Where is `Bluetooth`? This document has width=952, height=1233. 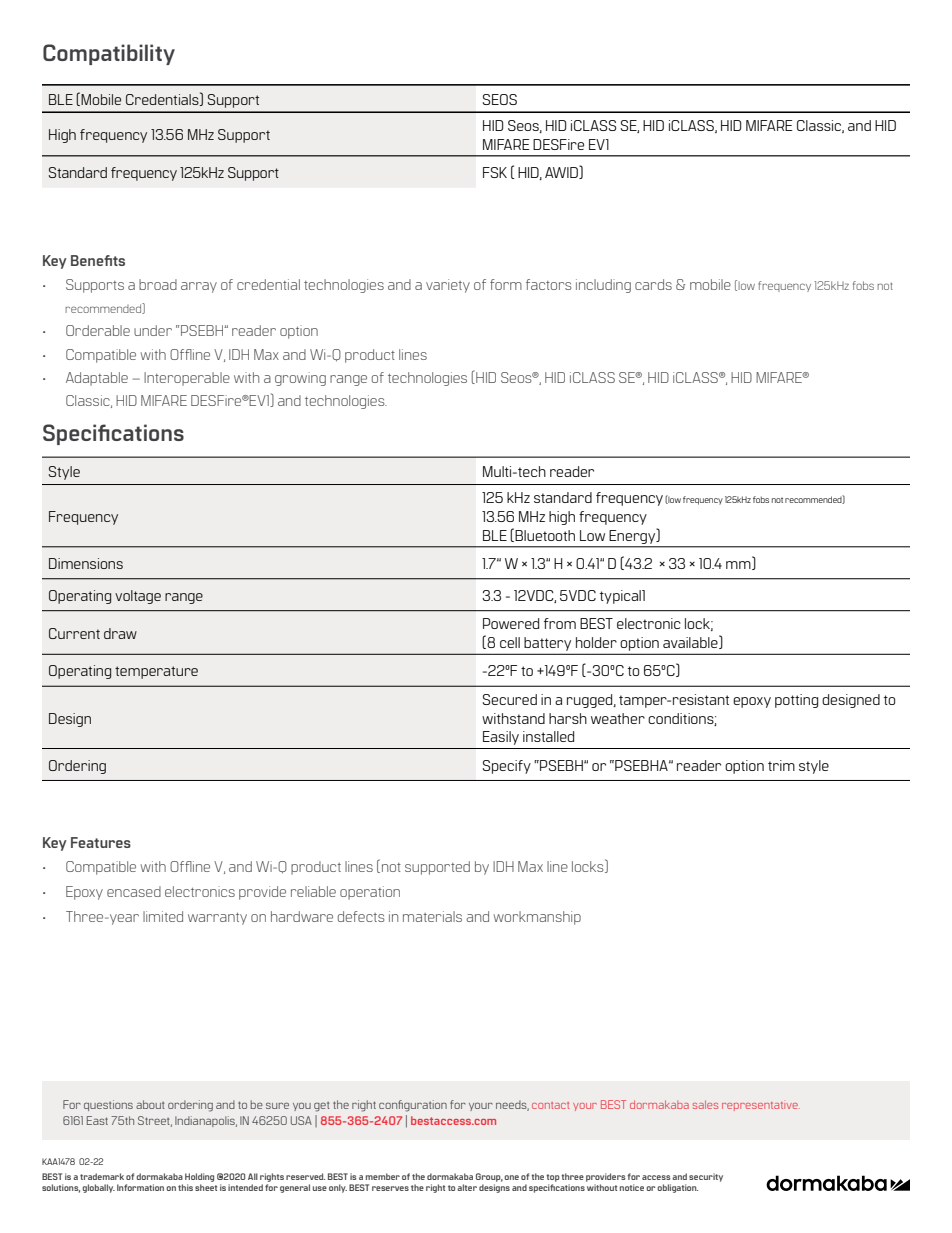
Bluetooth is located at coordinates (545, 535).
